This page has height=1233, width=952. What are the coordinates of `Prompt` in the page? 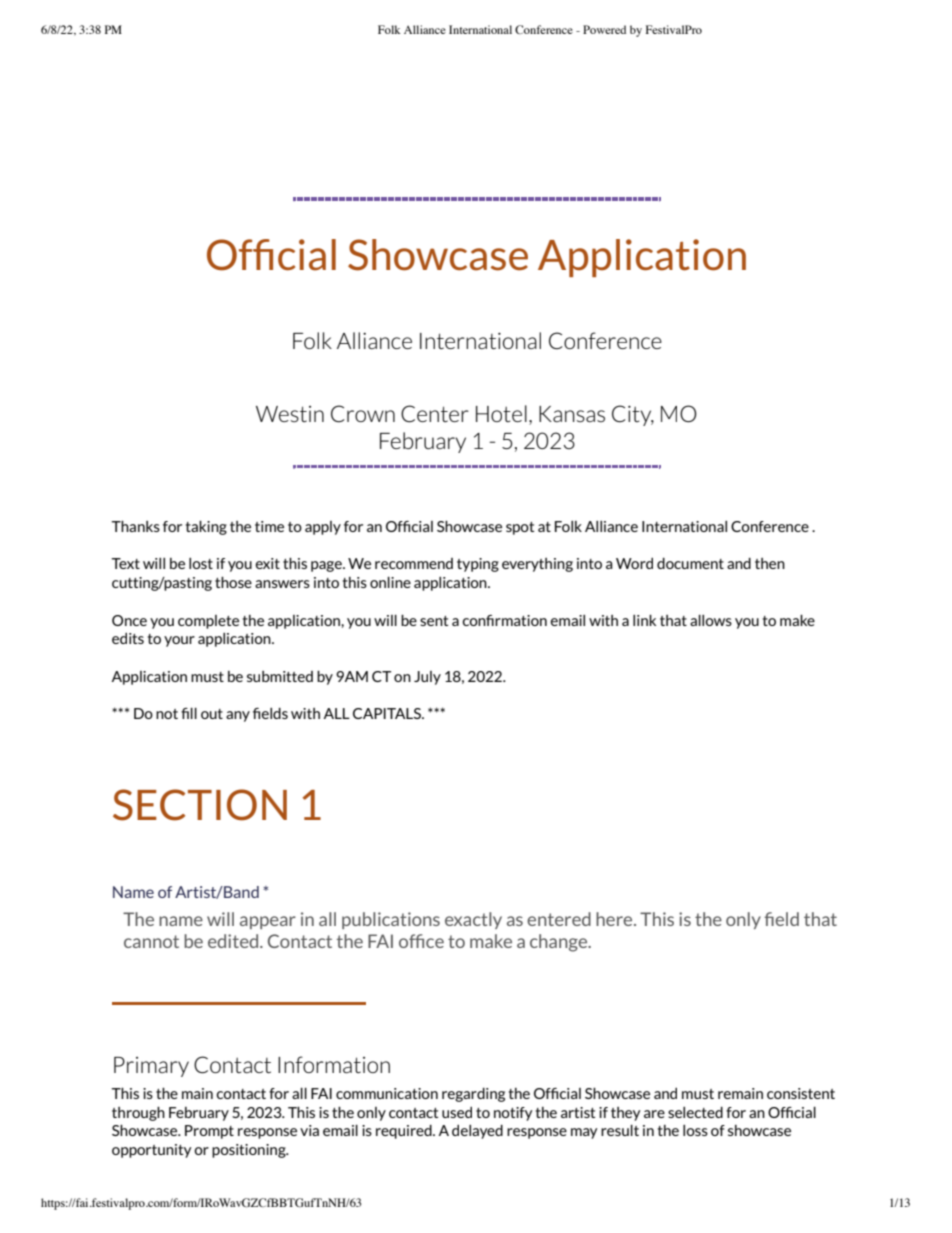 It's located at (209, 1132).
